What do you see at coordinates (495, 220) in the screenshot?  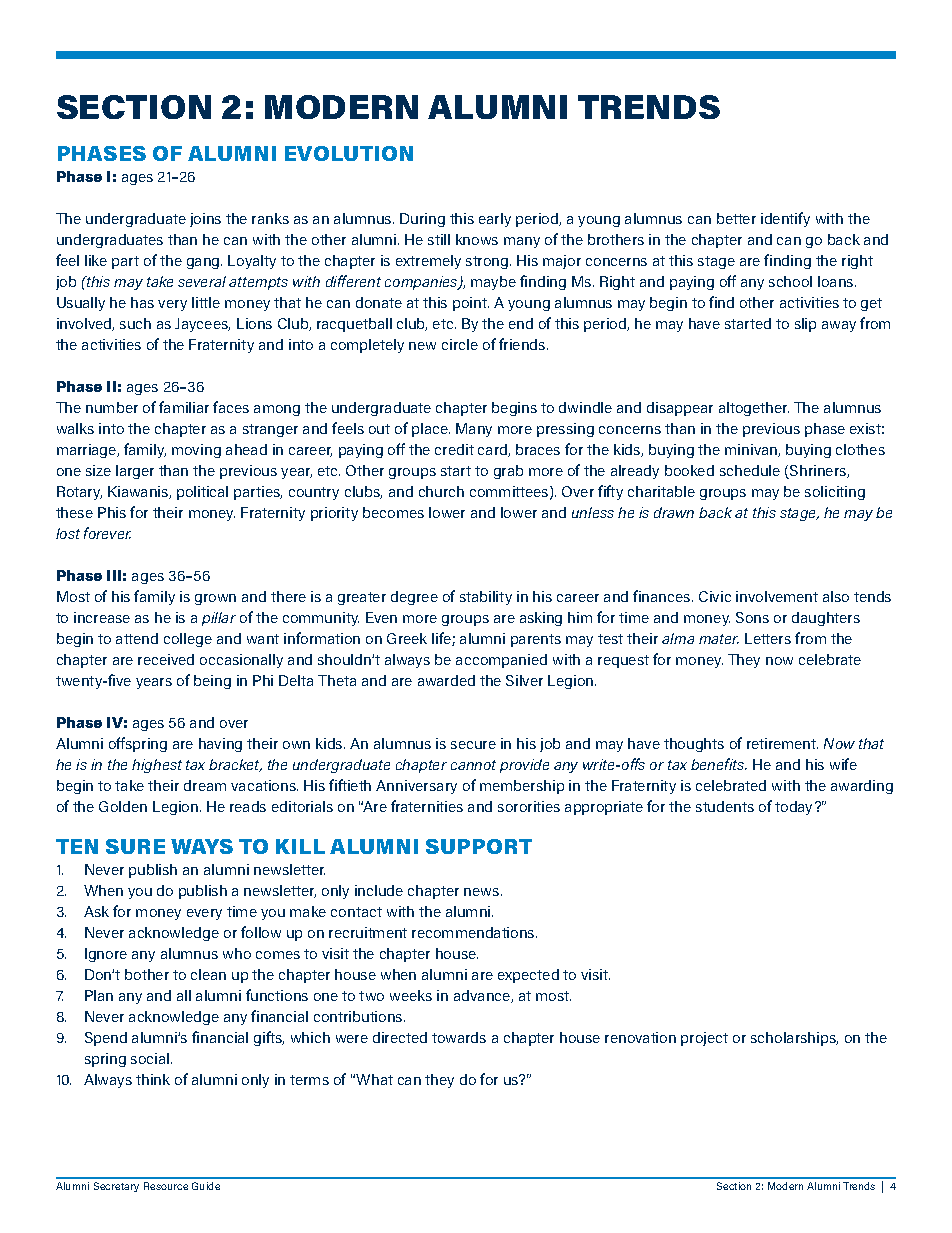 I see `early` at bounding box center [495, 220].
